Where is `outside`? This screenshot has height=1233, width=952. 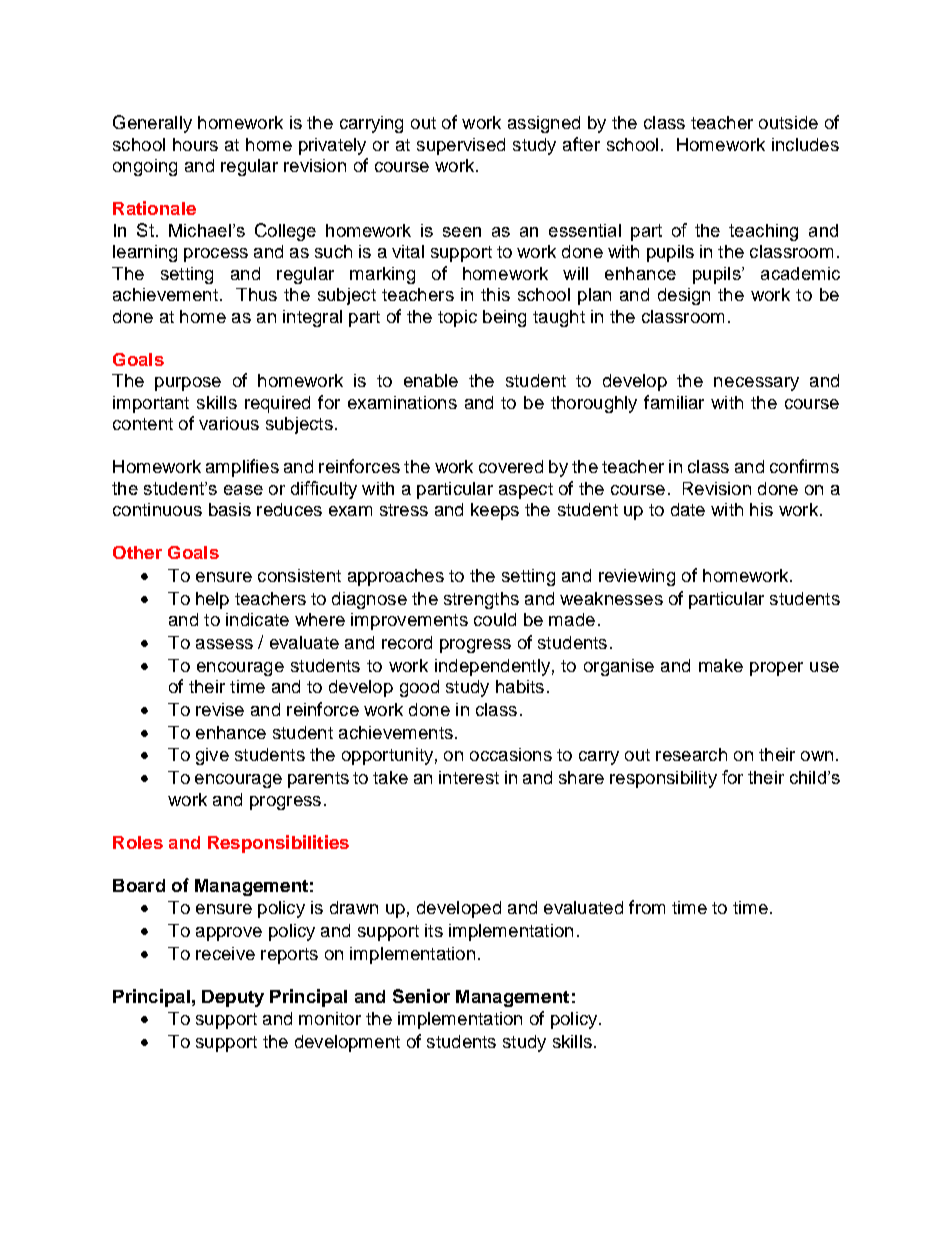 outside is located at coordinates (788, 122).
